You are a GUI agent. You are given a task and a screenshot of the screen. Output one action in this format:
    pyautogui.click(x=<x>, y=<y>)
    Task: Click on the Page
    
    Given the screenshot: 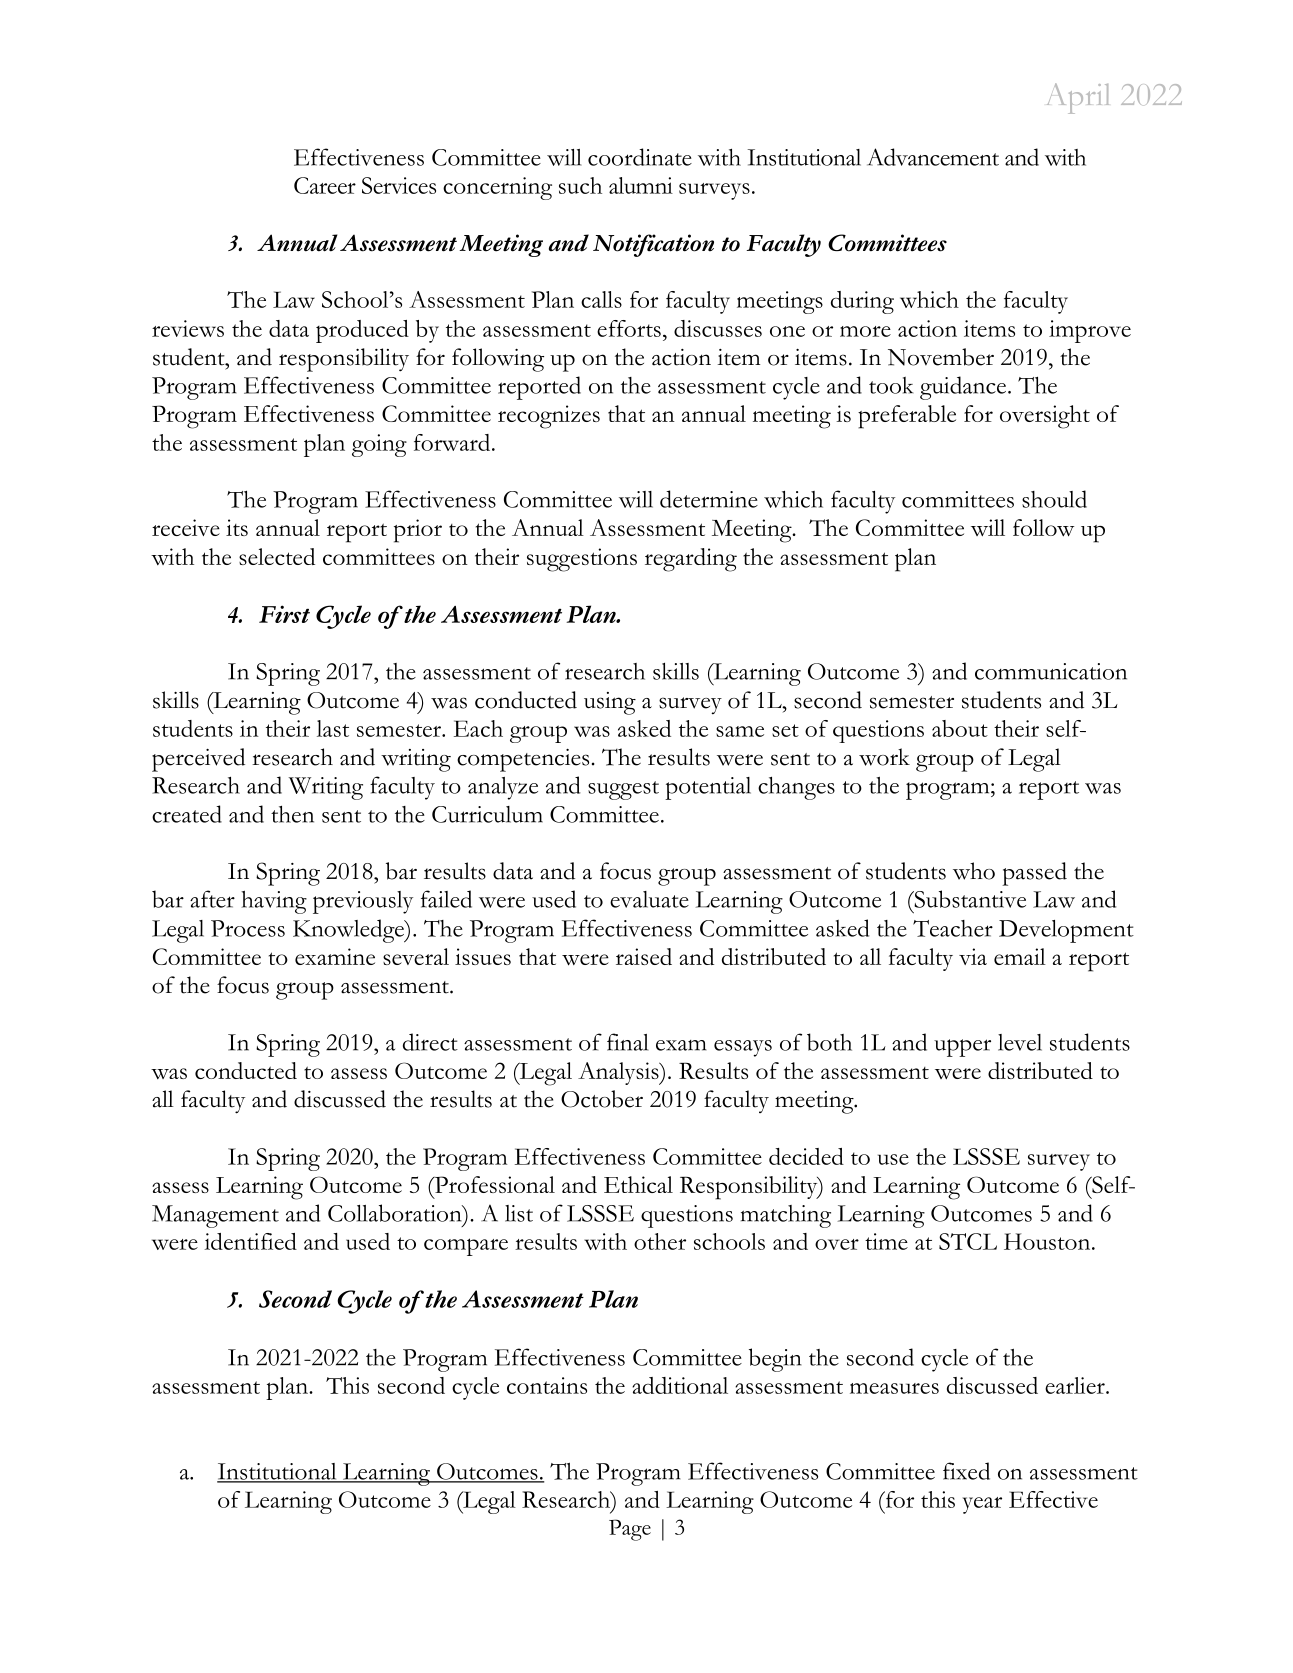 What is the action you would take?
    pyautogui.click(x=630, y=1530)
